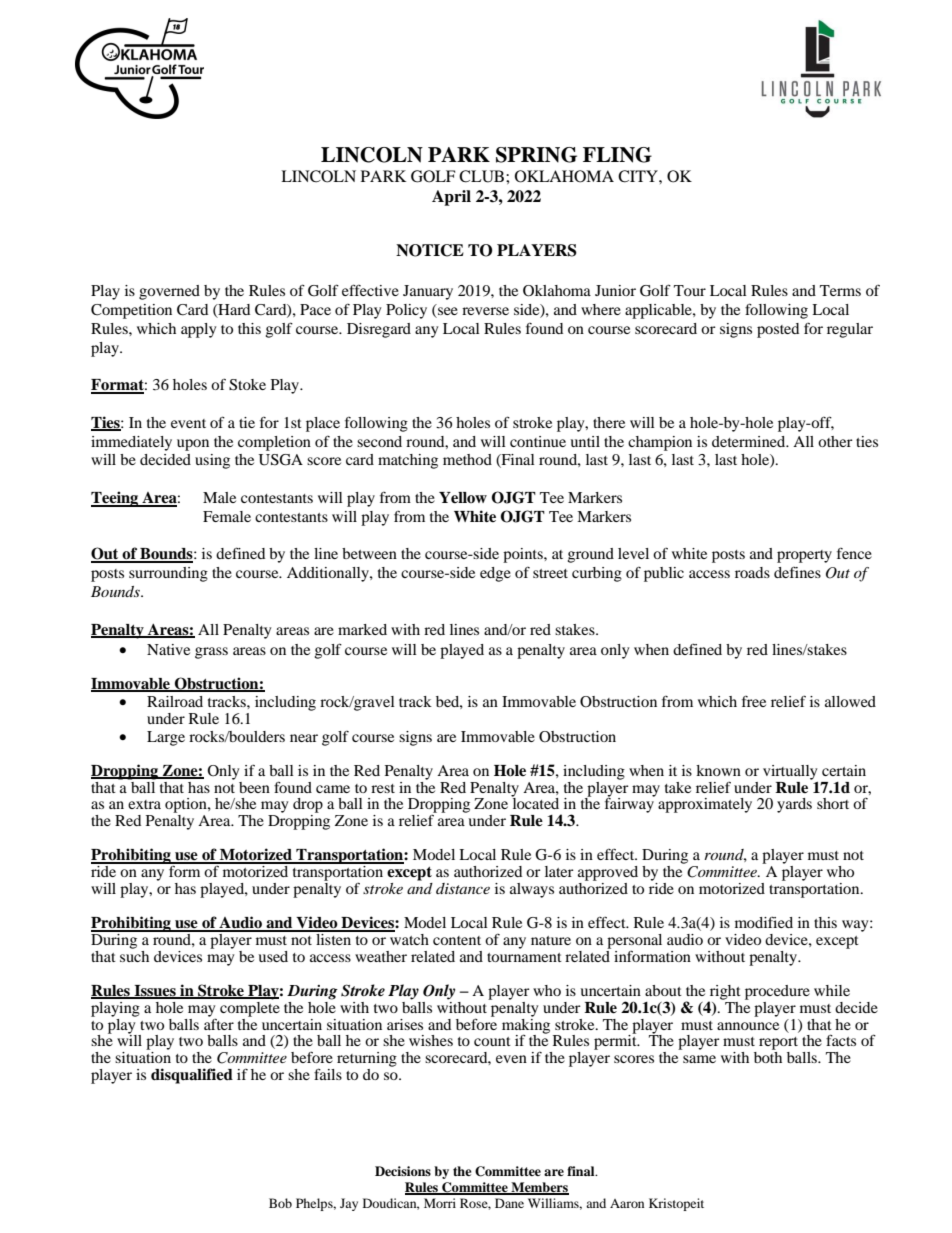  What do you see at coordinates (169, 292) in the image?
I see `governed` at bounding box center [169, 292].
